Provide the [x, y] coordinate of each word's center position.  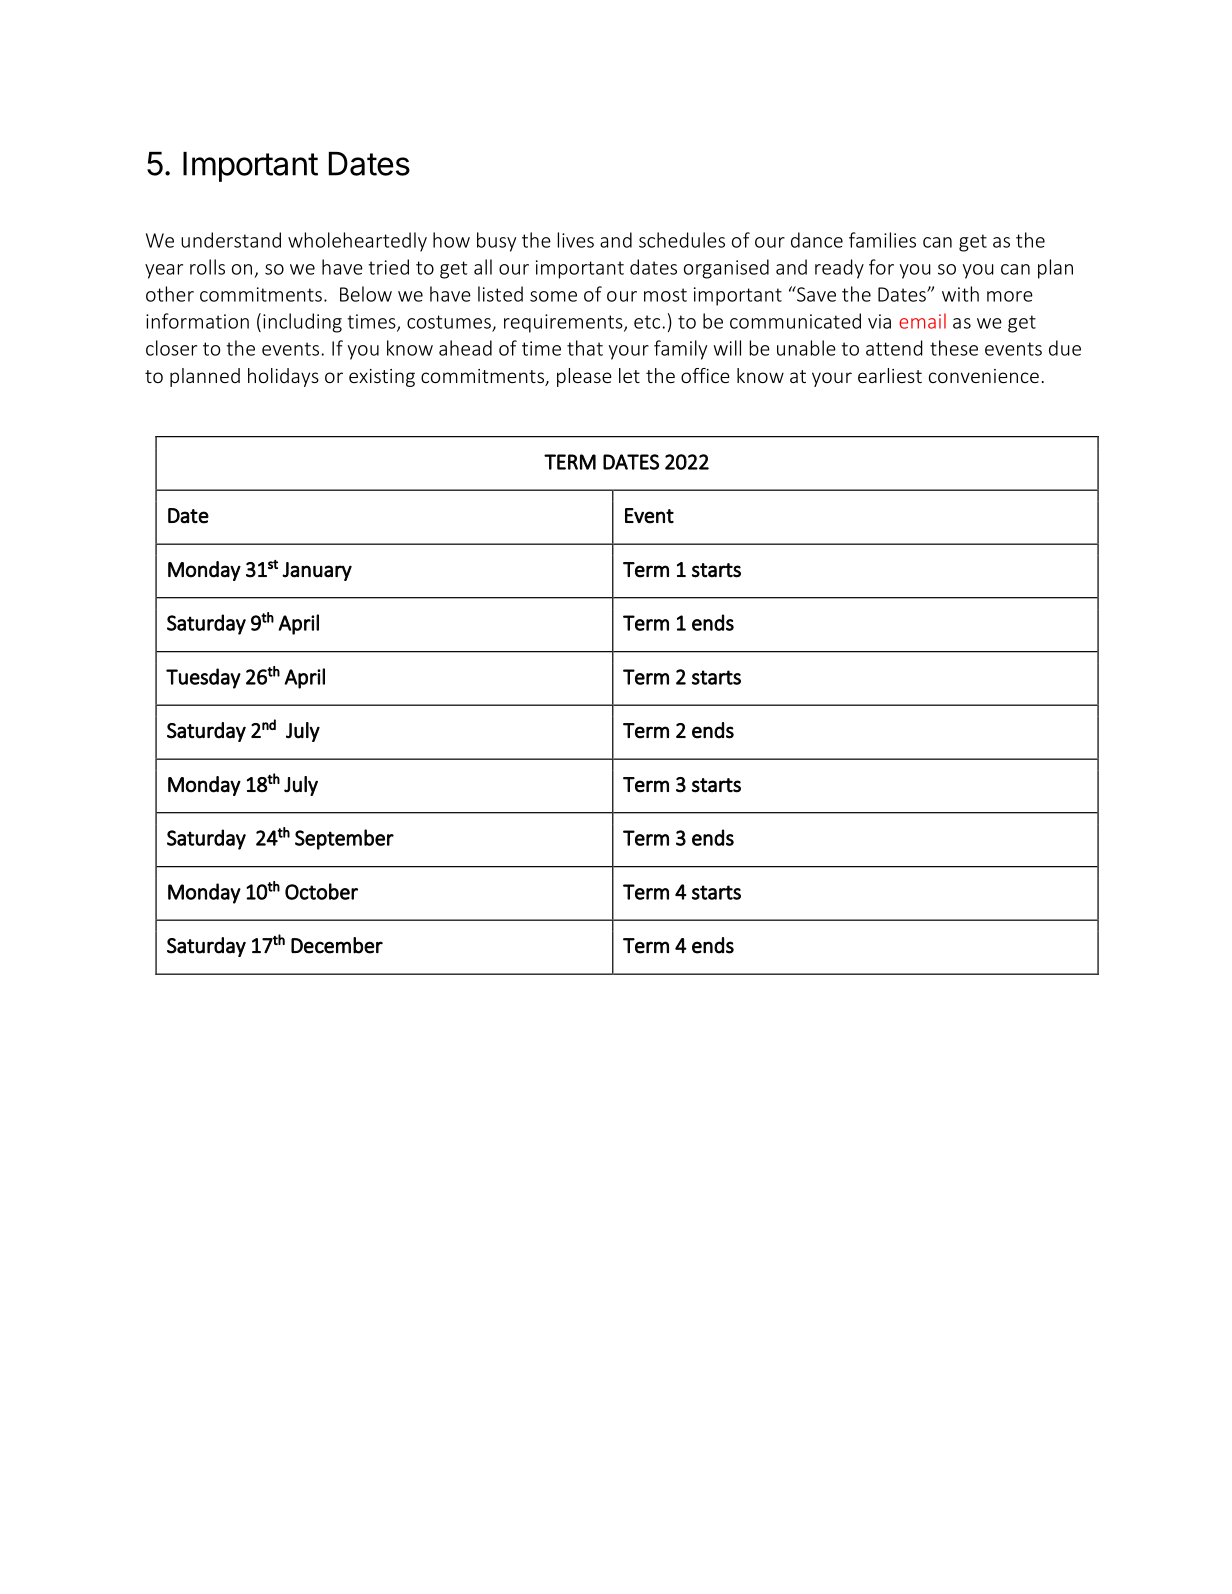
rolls [207, 267]
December [337, 945]
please [584, 377]
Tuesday [203, 678]
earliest [890, 375]
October [321, 891]
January [317, 571]
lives [576, 240]
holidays [283, 377]
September [344, 839]
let [629, 375]
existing [382, 378]
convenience [984, 376]
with [960, 294]
